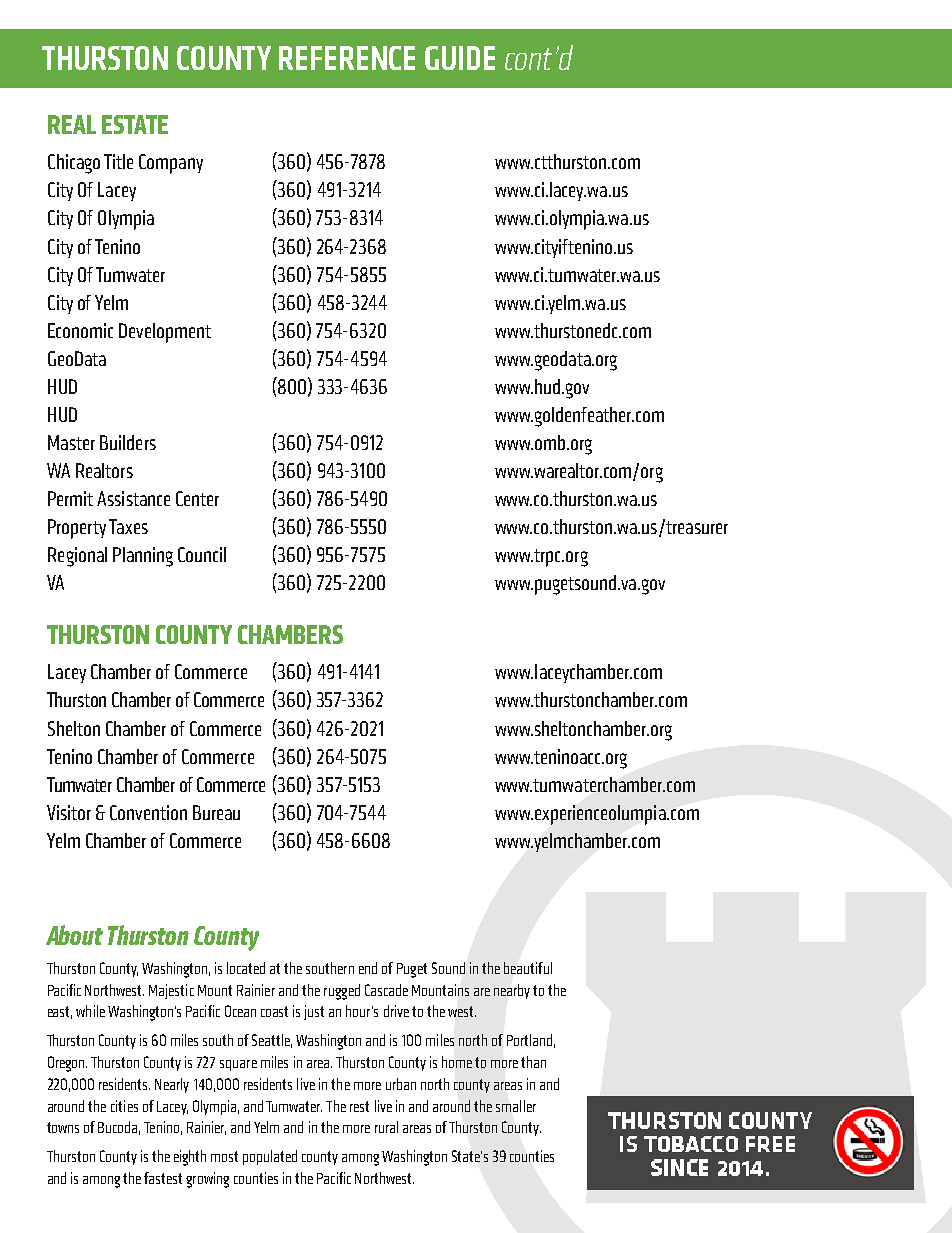 Image resolution: width=952 pixels, height=1233 pixels. What do you see at coordinates (118, 161) in the screenshot?
I see `Title` at bounding box center [118, 161].
